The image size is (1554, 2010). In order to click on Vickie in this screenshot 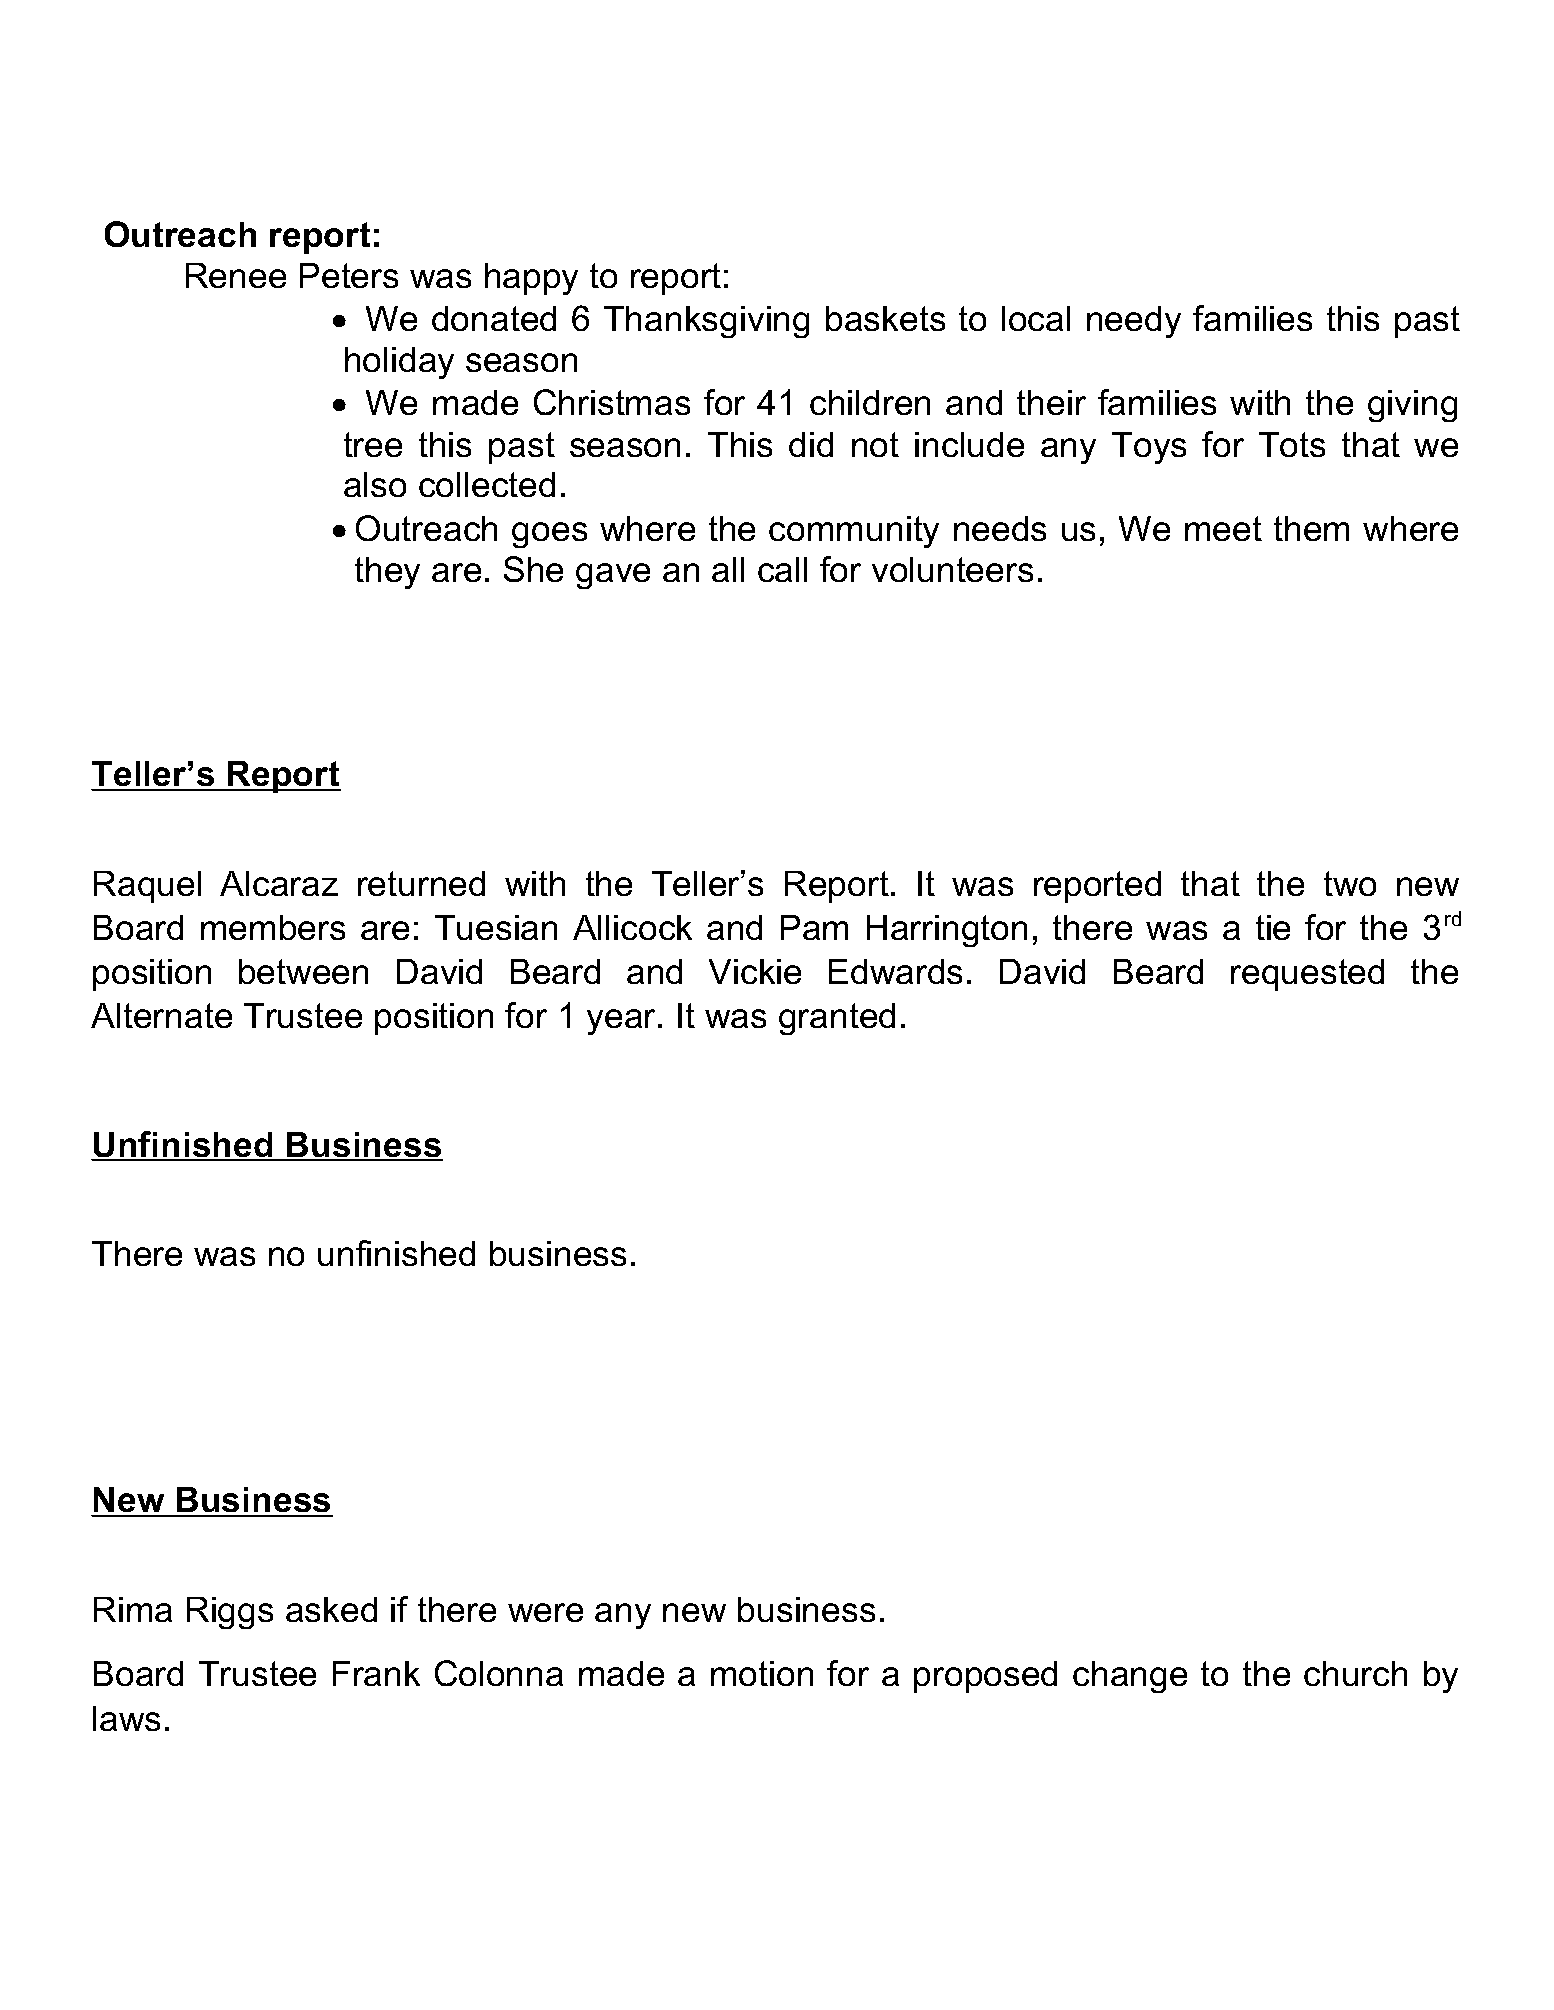, I will do `click(755, 971)`.
